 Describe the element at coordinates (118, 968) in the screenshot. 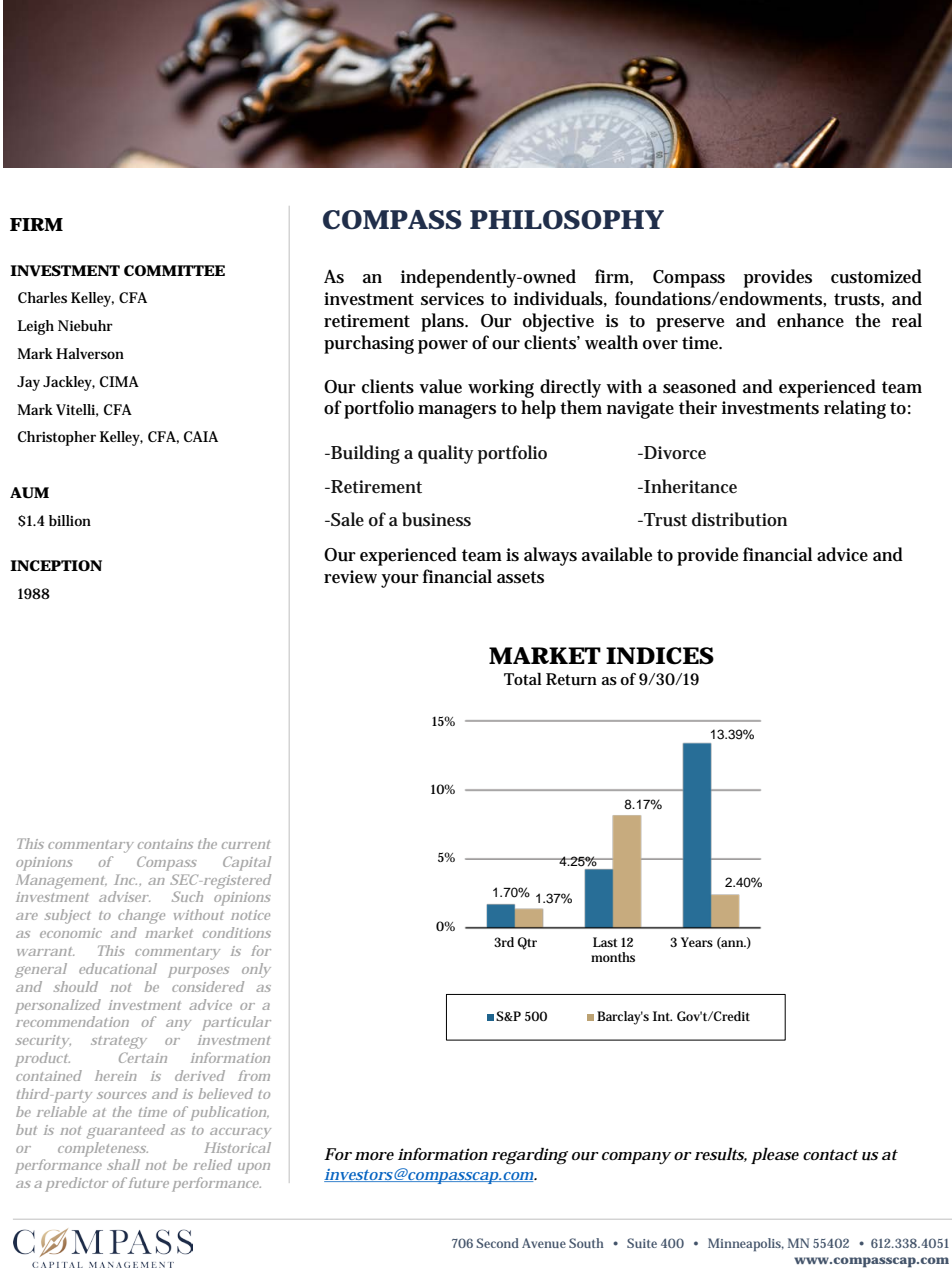

I see `educational` at that location.
